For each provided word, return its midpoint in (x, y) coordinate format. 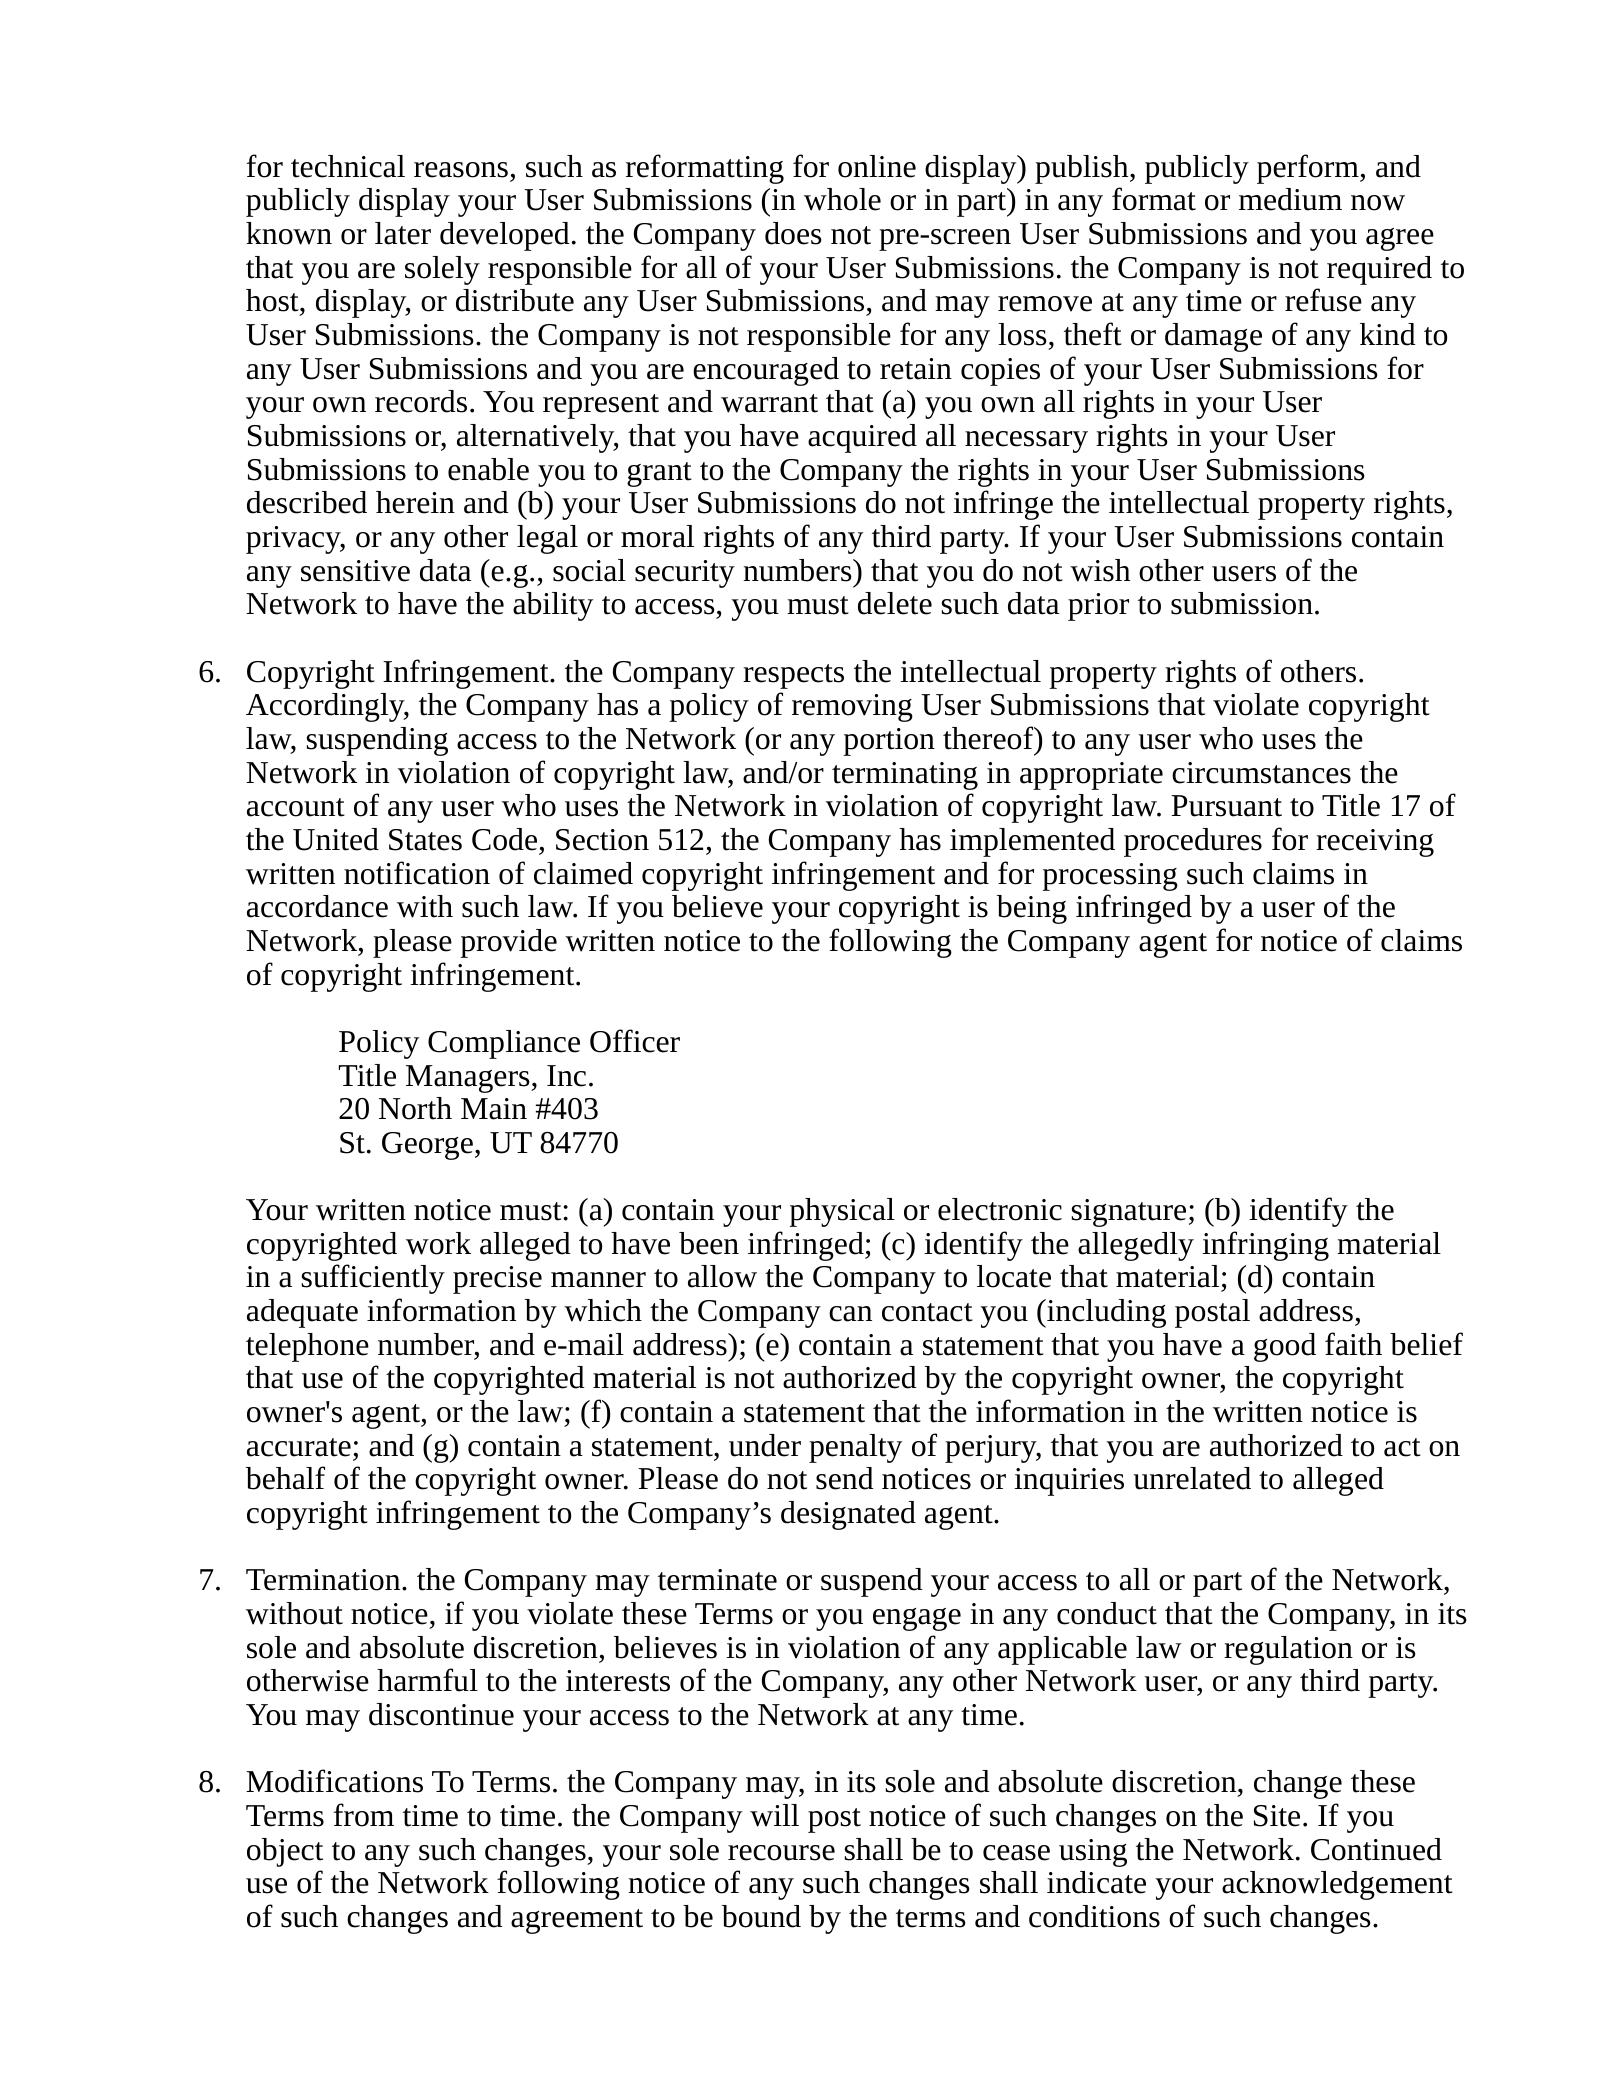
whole (842, 199)
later (403, 233)
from (364, 1815)
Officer (635, 1041)
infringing (1265, 1246)
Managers (469, 1079)
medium (1290, 199)
